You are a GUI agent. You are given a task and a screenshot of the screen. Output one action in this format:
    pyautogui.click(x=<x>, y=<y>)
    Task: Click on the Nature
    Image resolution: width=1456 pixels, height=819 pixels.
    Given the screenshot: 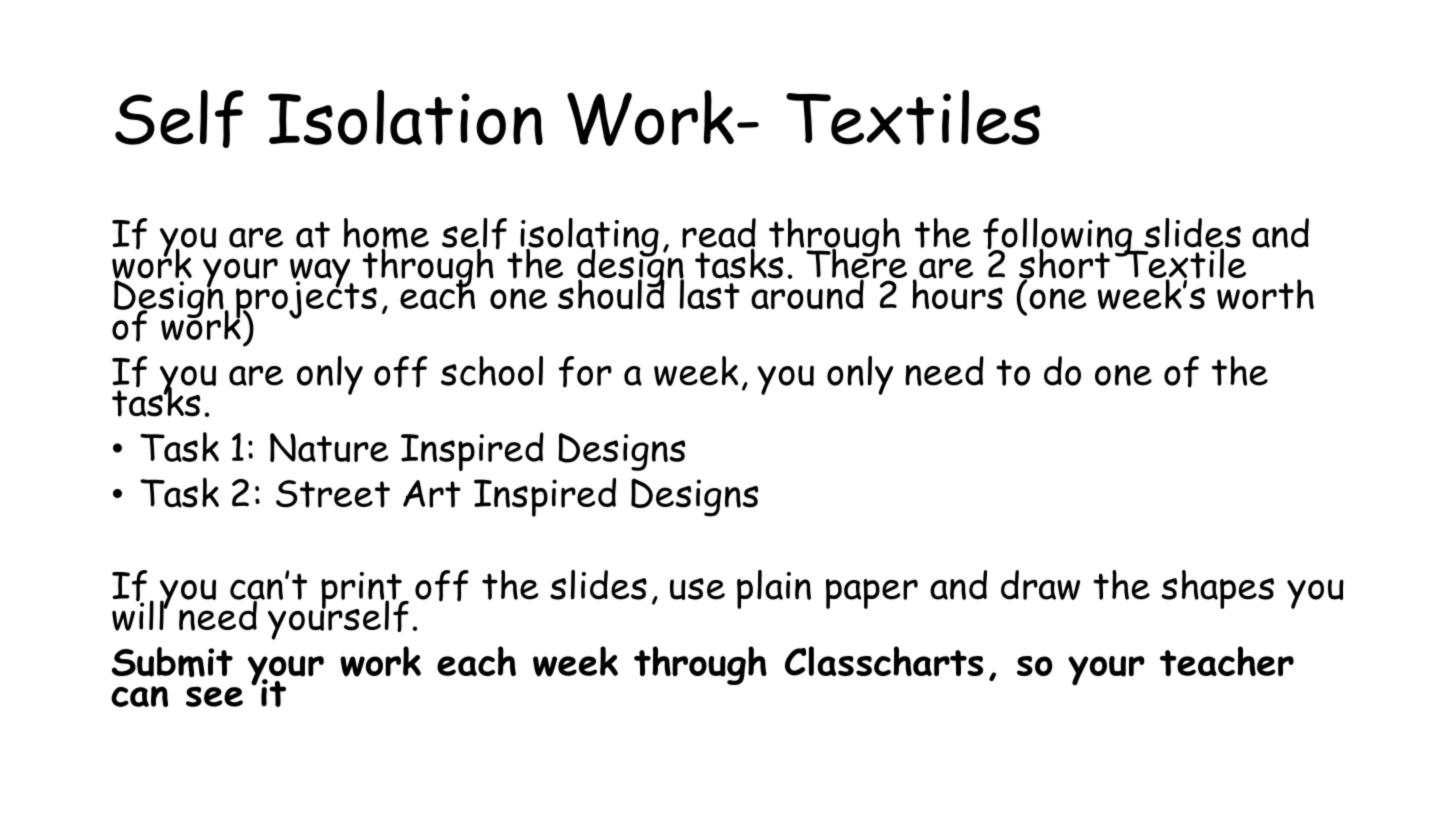 What is the action you would take?
    pyautogui.click(x=329, y=447)
